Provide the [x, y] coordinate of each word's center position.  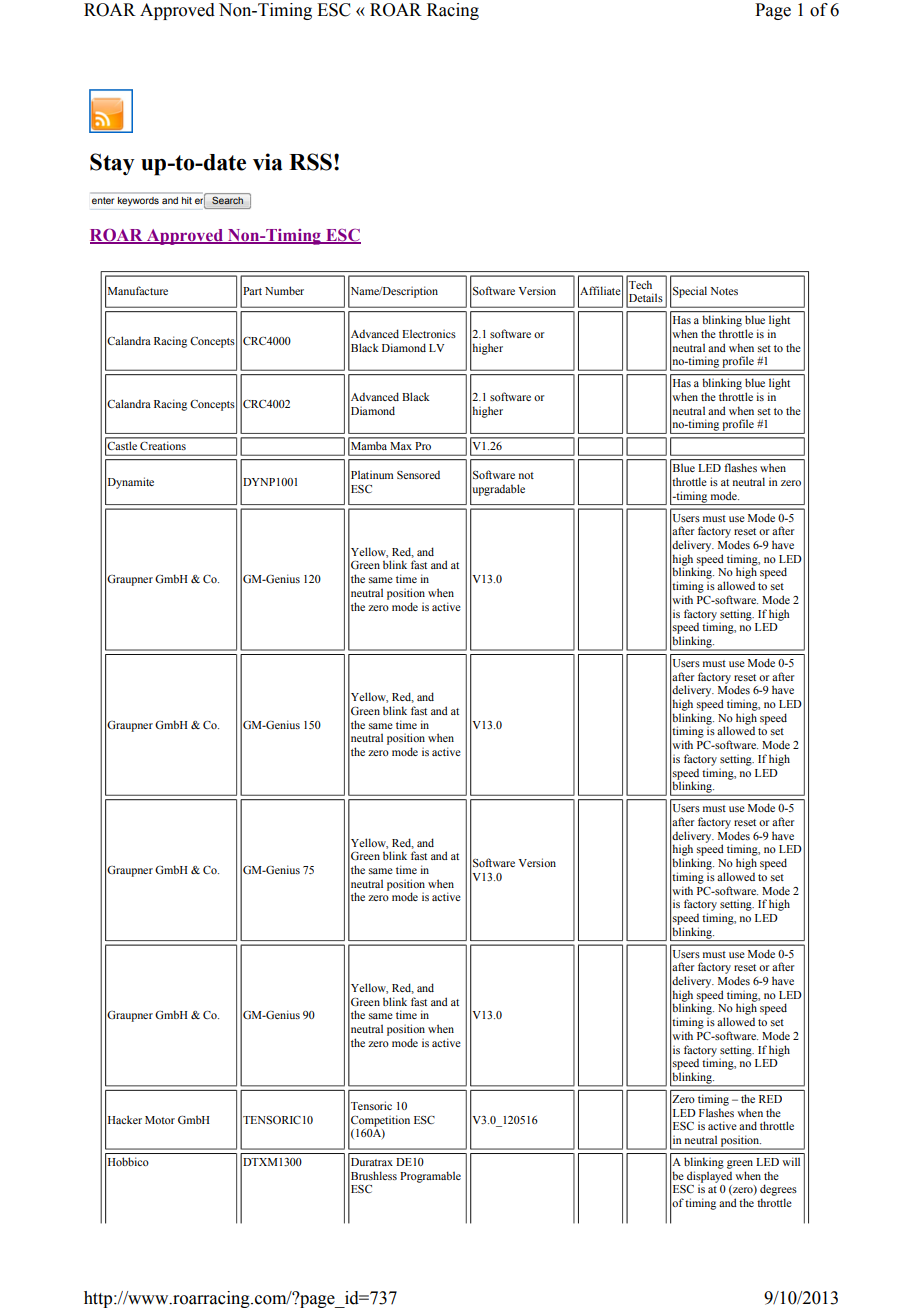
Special [690, 292]
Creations [163, 446]
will [791, 1161]
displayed [709, 1178]
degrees [778, 1190]
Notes [724, 291]
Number [284, 290]
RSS [310, 162]
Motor [160, 1120]
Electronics [429, 333]
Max [401, 446]
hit [187, 200]
